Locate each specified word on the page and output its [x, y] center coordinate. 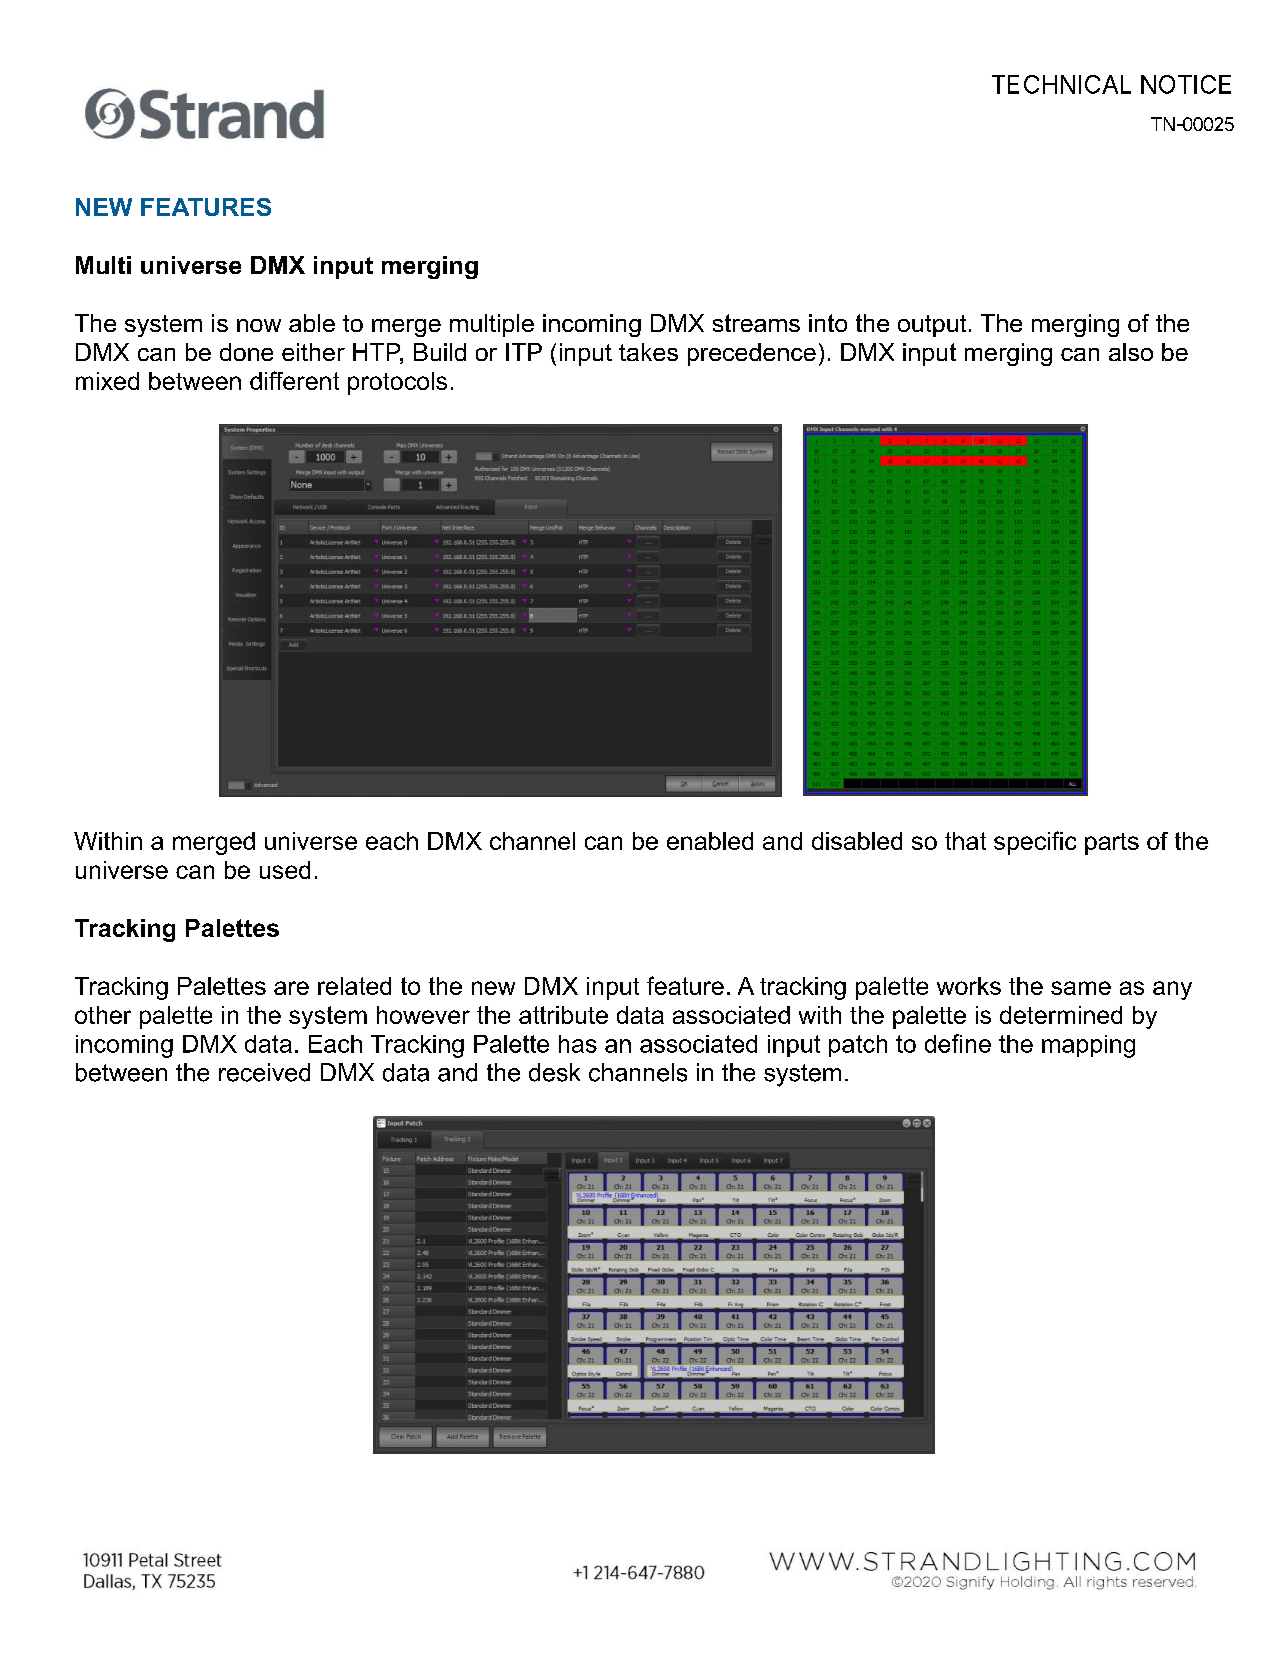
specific [1035, 843]
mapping [1088, 1046]
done [246, 352]
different [294, 380]
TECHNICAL [1061, 84]
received [264, 1072]
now [259, 325]
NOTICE [1186, 84]
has [578, 1044]
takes [648, 352]
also [1131, 352]
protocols [397, 383]
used [285, 870]
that [965, 841]
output [932, 326]
